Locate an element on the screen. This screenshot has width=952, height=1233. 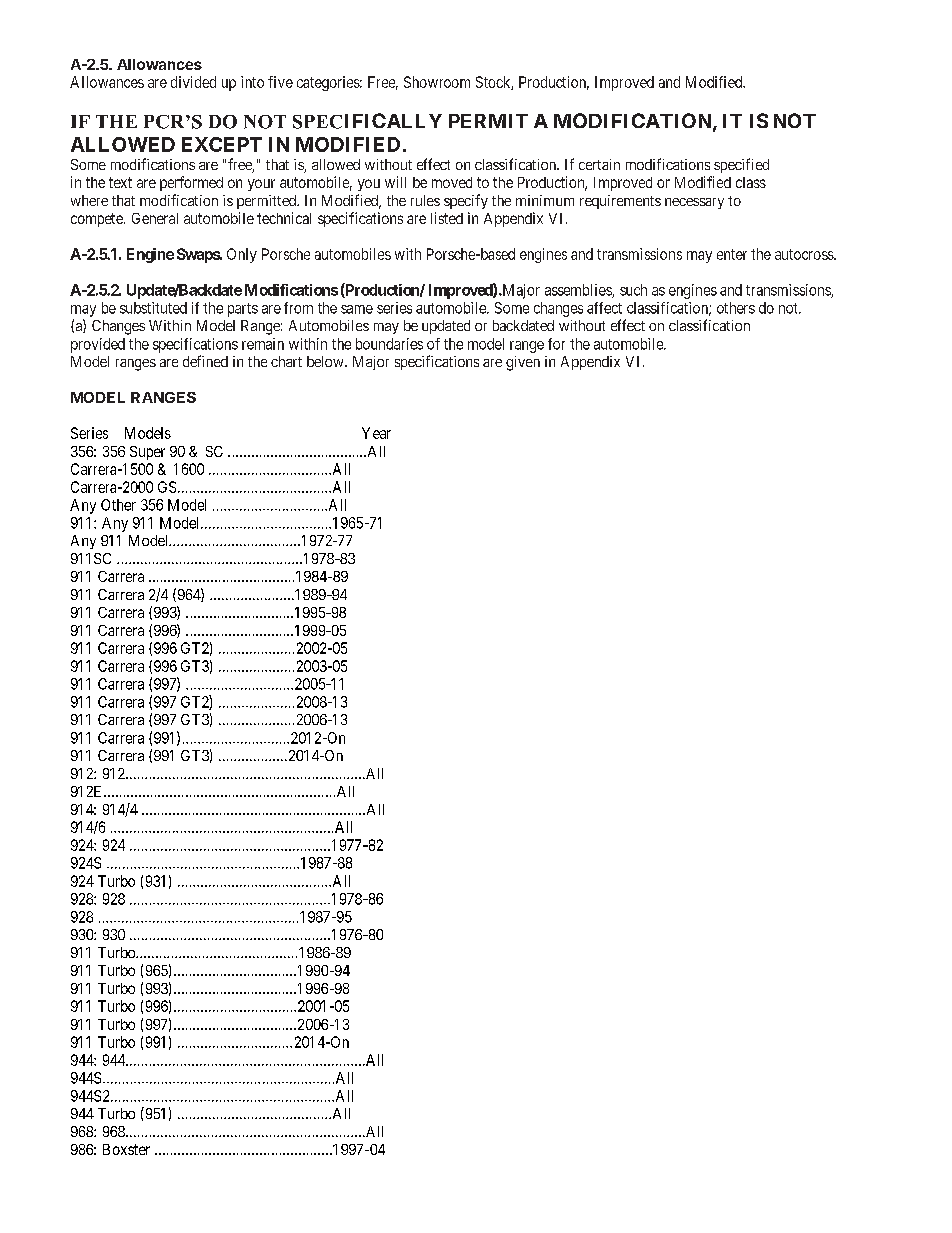
Showroom is located at coordinates (437, 82).
